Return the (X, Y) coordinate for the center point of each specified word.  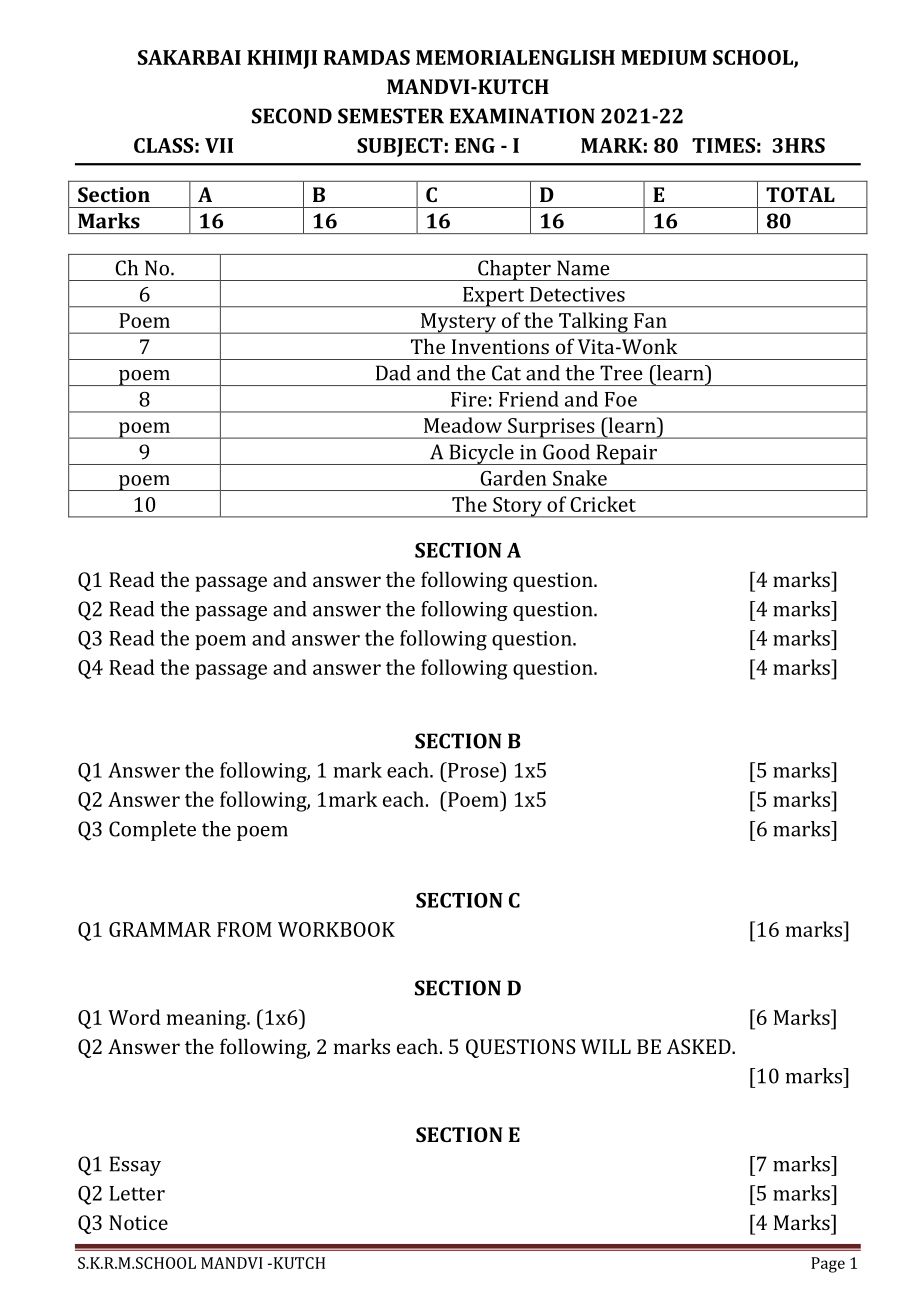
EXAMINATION (522, 116)
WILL (606, 1046)
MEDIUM (664, 57)
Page (828, 1265)
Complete (152, 831)
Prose (473, 770)
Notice (138, 1222)
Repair (626, 454)
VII (219, 145)
